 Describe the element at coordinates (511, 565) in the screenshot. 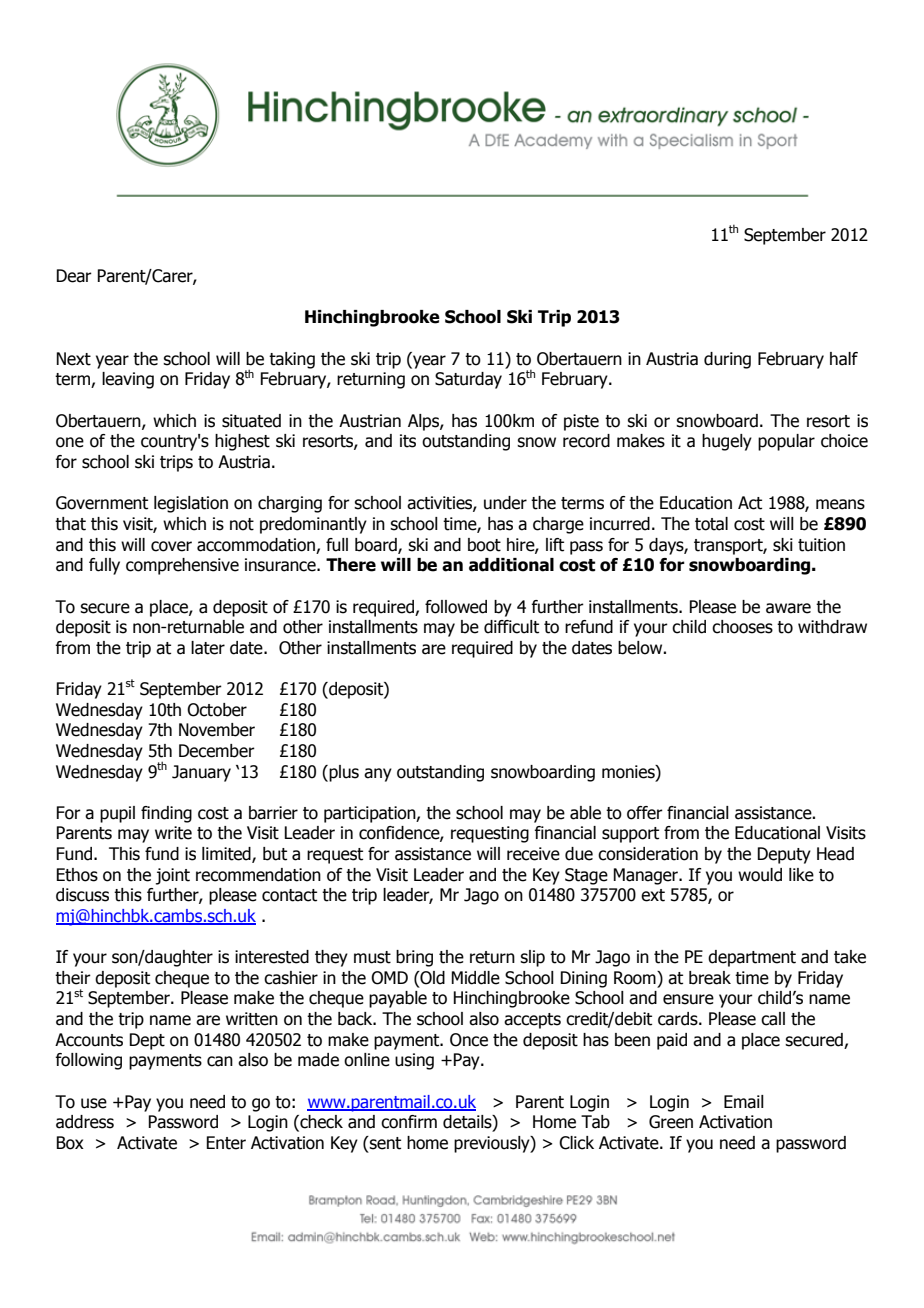

I see `additional` at that location.
